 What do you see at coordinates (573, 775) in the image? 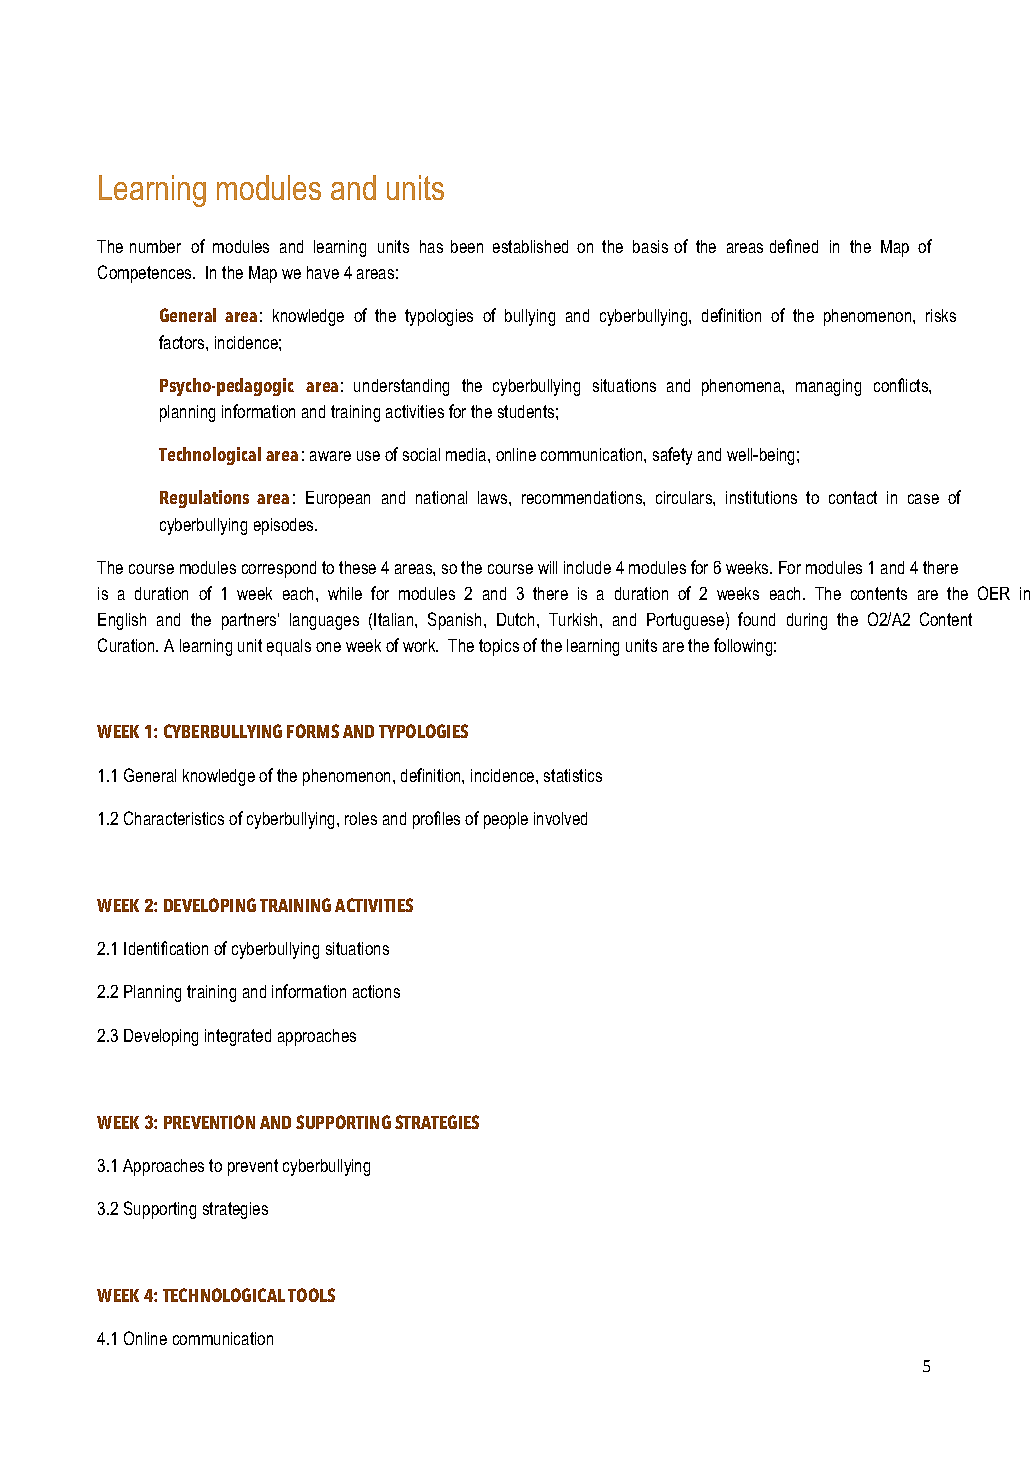
I see `statistics` at bounding box center [573, 775].
